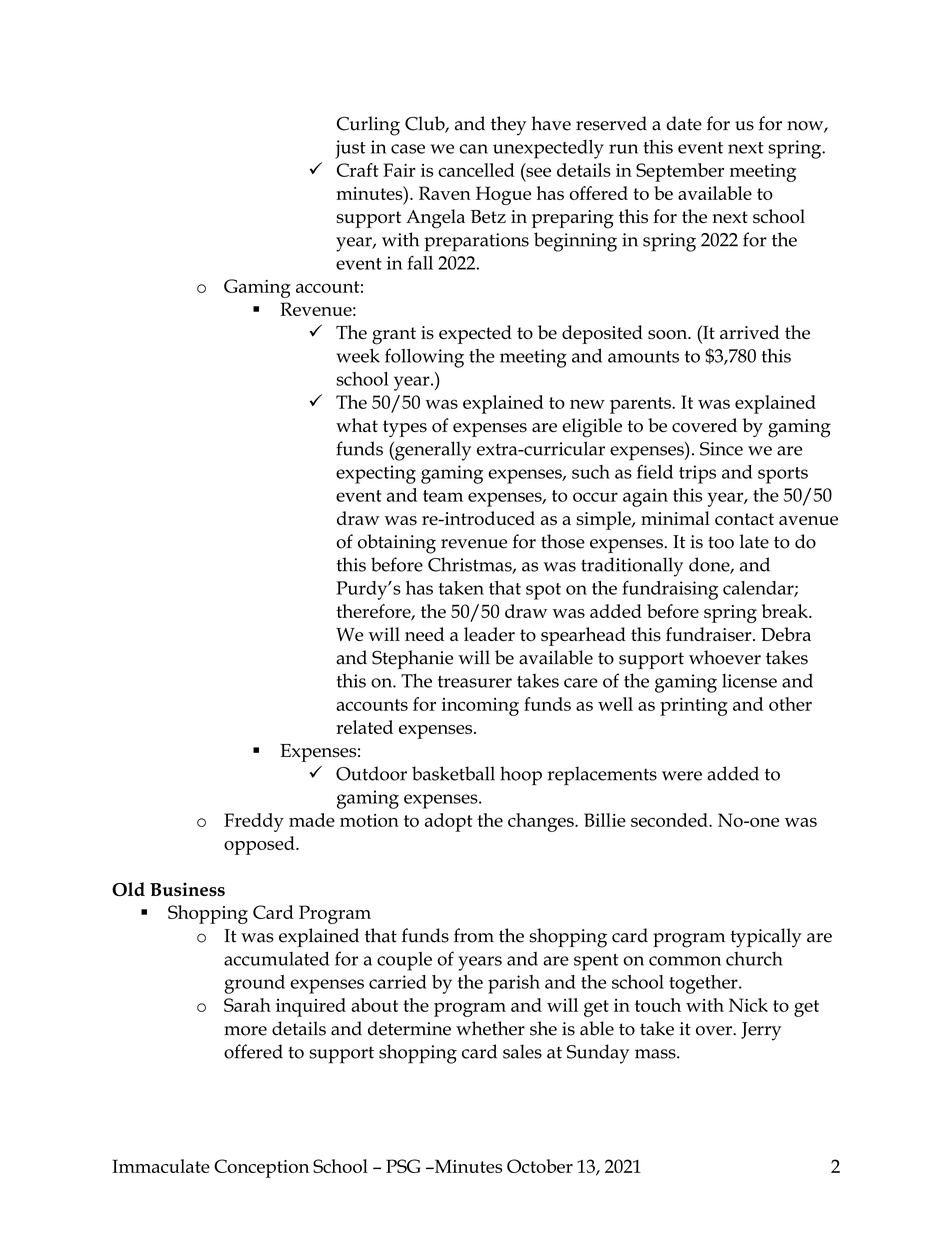 The width and height of the screenshot is (952, 1233). What do you see at coordinates (680, 172) in the screenshot?
I see `September` at bounding box center [680, 172].
